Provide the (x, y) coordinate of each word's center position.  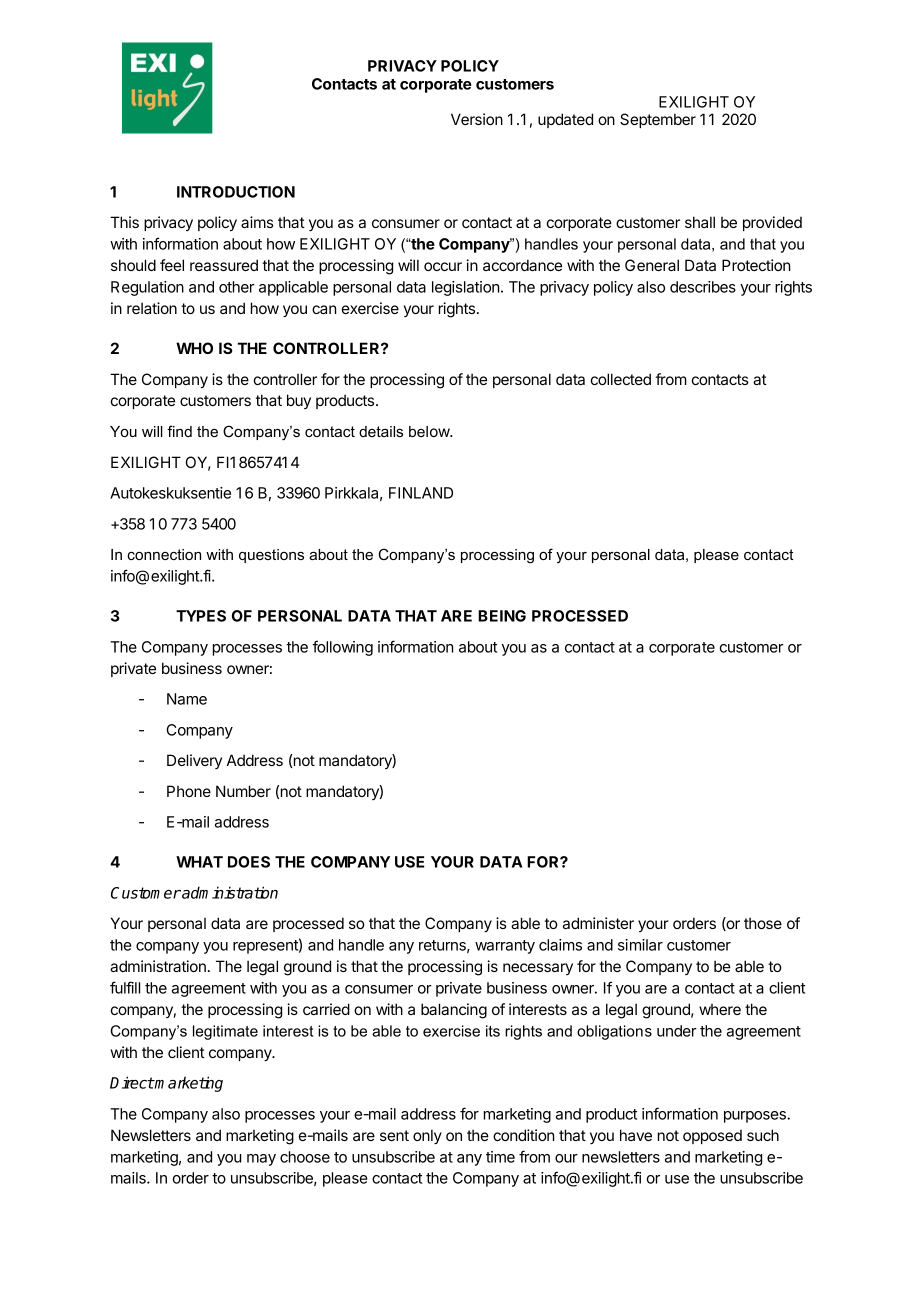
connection (164, 554)
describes (703, 287)
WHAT (199, 862)
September (658, 120)
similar (640, 945)
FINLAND (421, 493)
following (342, 648)
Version (477, 119)
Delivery (194, 761)
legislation (465, 288)
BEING (502, 616)
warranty (505, 947)
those (763, 923)
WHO (194, 348)
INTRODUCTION (236, 192)
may (261, 1160)
